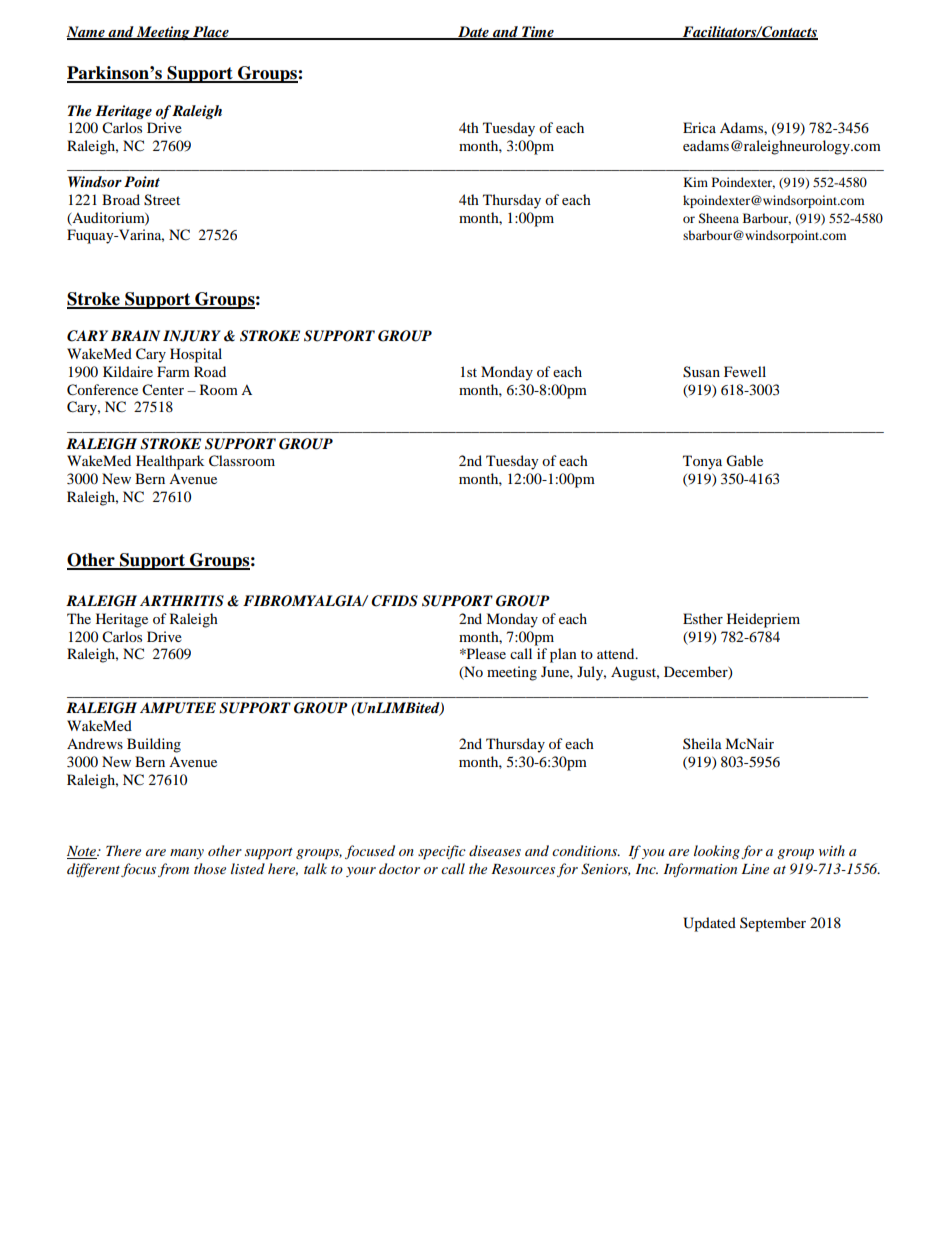 The width and height of the image is (952, 1233). What do you see at coordinates (394, 601) in the image?
I see `CFIDS` at bounding box center [394, 601].
